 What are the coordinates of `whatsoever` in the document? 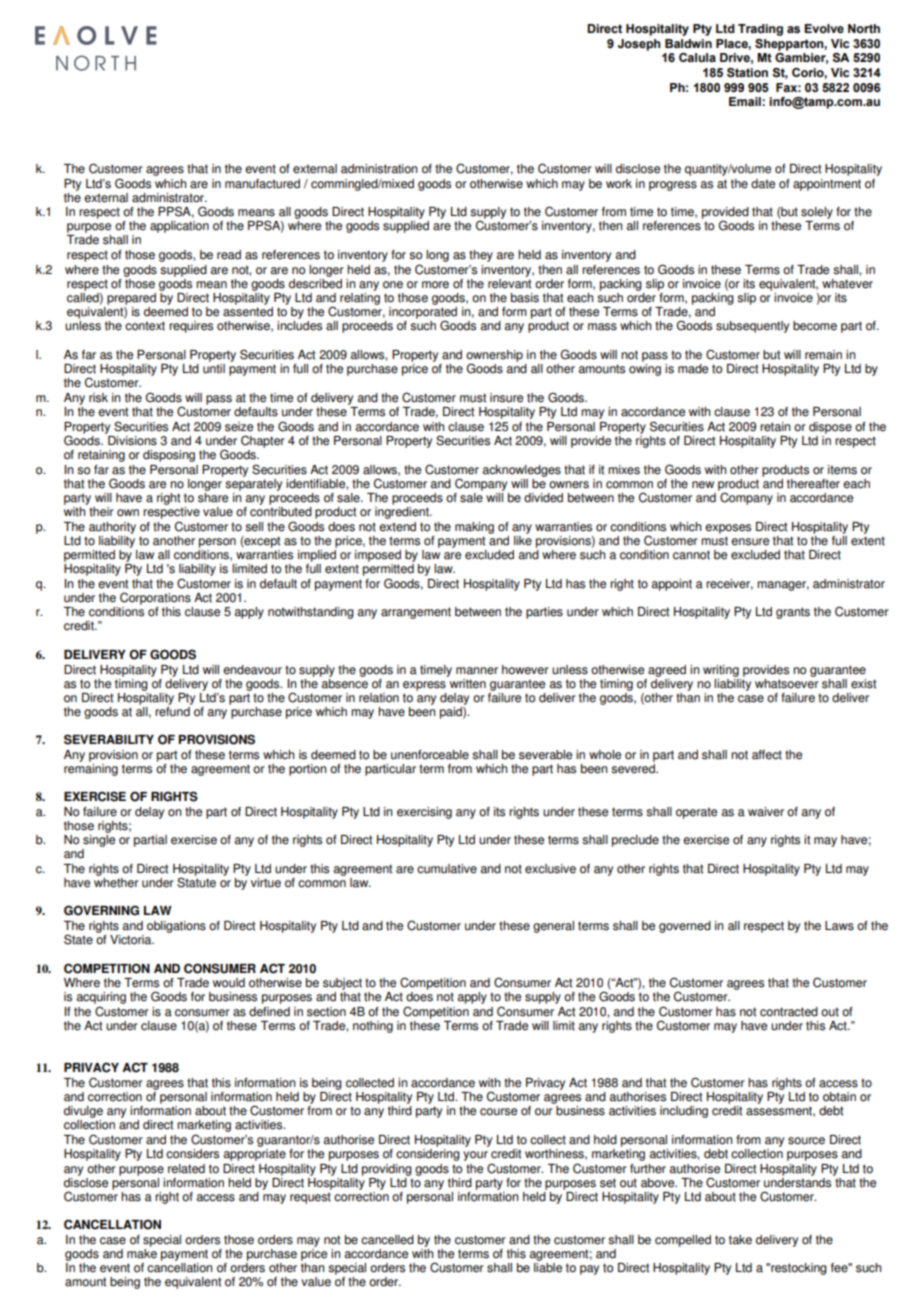 It's located at (787, 682).
